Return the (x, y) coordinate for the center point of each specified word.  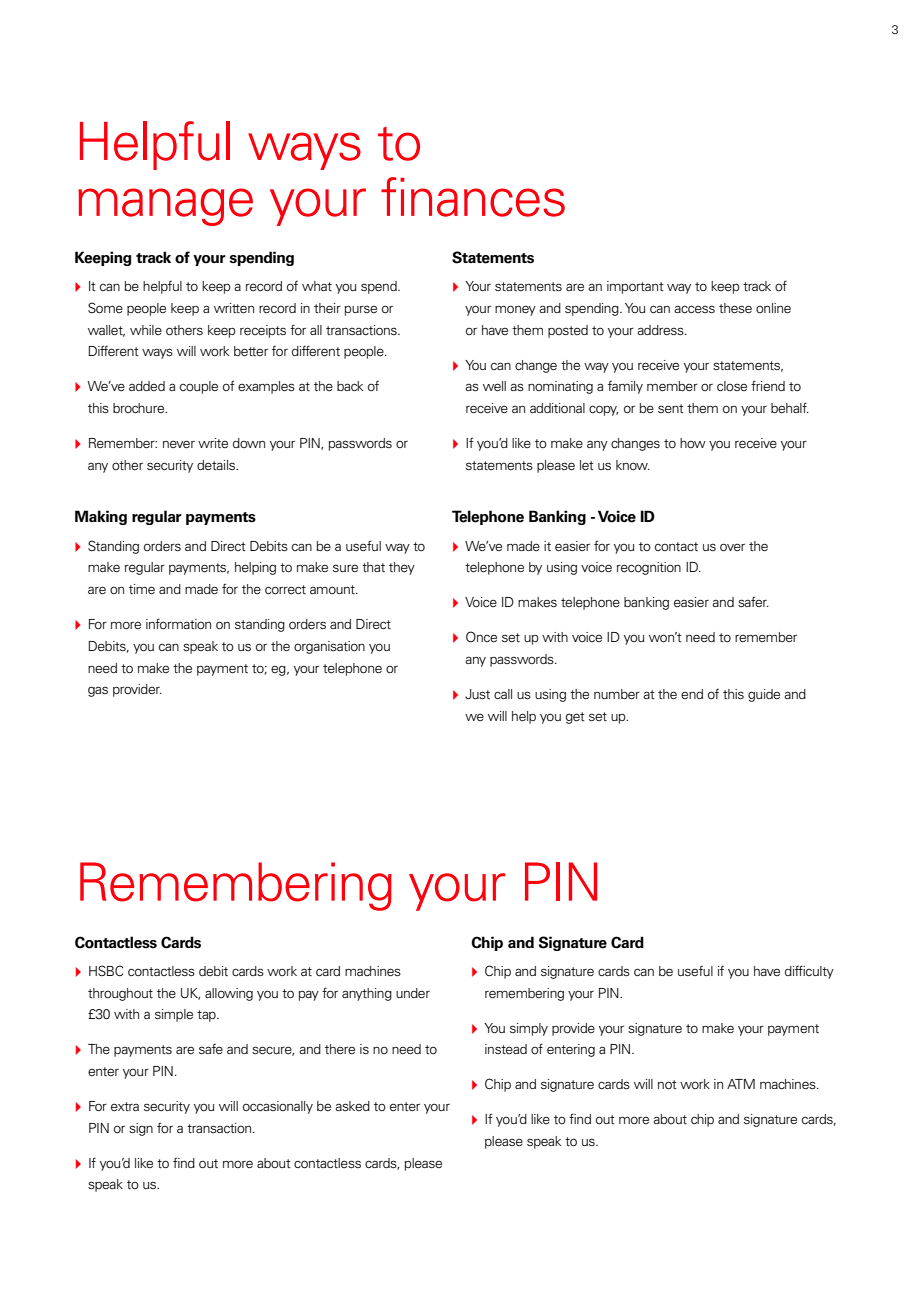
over (732, 547)
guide (764, 695)
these (735, 308)
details (217, 465)
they (402, 568)
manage (165, 207)
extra (125, 1106)
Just (477, 694)
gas (98, 691)
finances (473, 197)
